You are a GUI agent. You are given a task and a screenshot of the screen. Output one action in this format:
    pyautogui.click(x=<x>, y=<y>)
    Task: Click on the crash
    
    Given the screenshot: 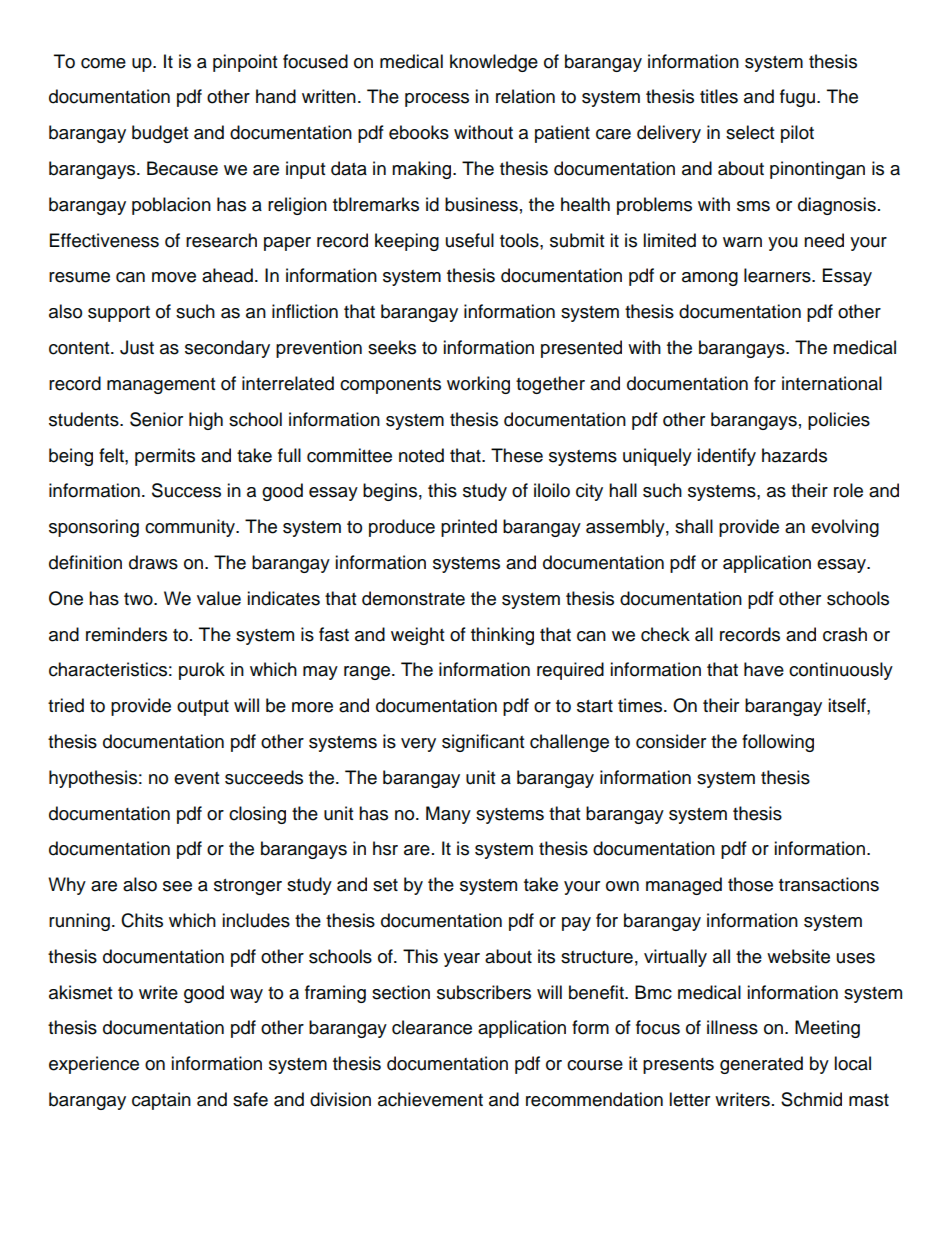 What is the action you would take?
    pyautogui.click(x=845, y=634)
